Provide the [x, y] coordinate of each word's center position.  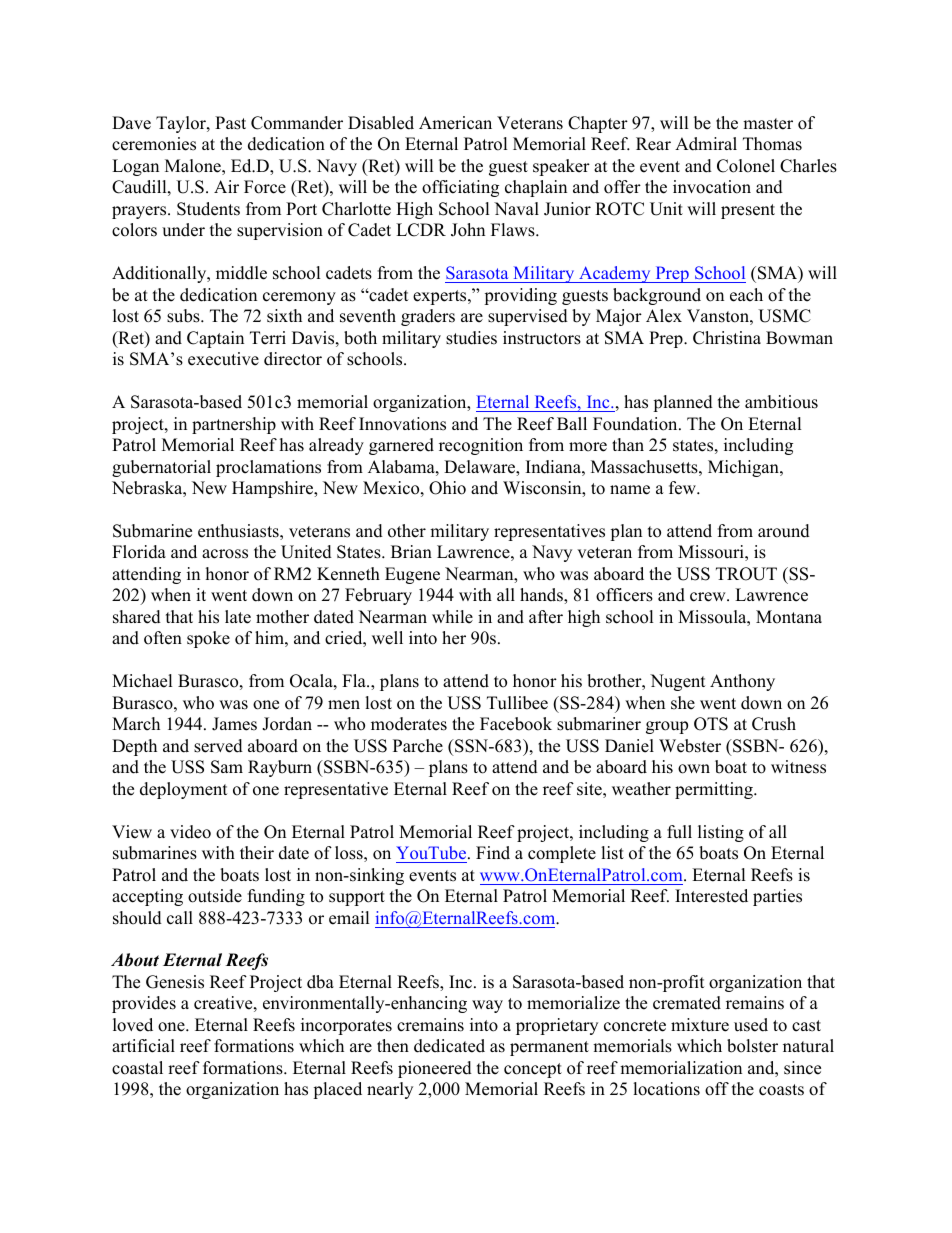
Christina [727, 338]
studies [471, 338]
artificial [143, 1046]
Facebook [516, 724]
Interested [711, 896]
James [234, 724]
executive [223, 359]
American [455, 123]
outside [215, 896]
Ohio [447, 488]
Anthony [742, 682]
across [225, 554]
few [683, 488]
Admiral [706, 144]
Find [493, 853]
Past [230, 123]
